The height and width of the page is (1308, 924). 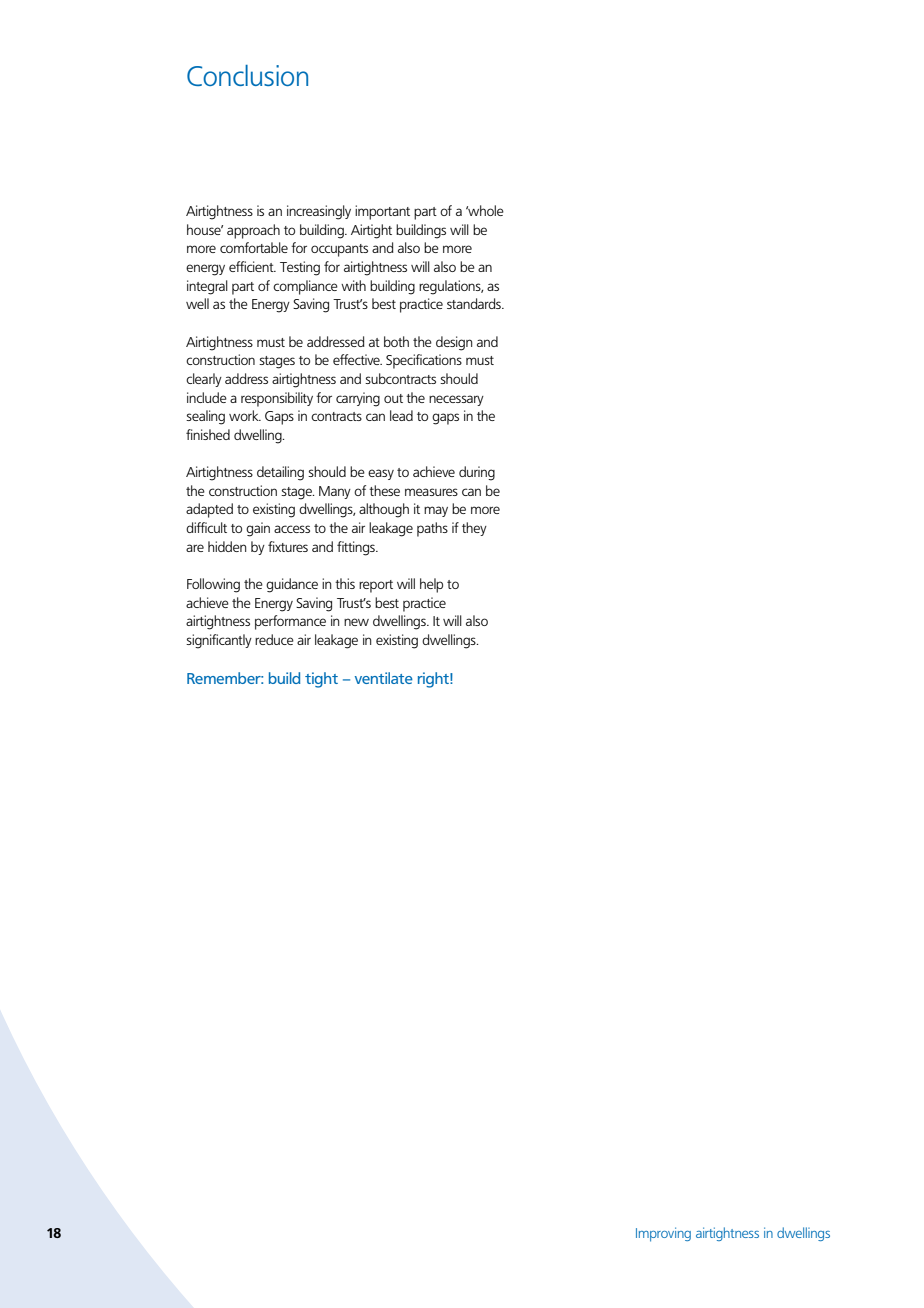 What do you see at coordinates (247, 75) in the page?
I see `Conclusion` at bounding box center [247, 75].
